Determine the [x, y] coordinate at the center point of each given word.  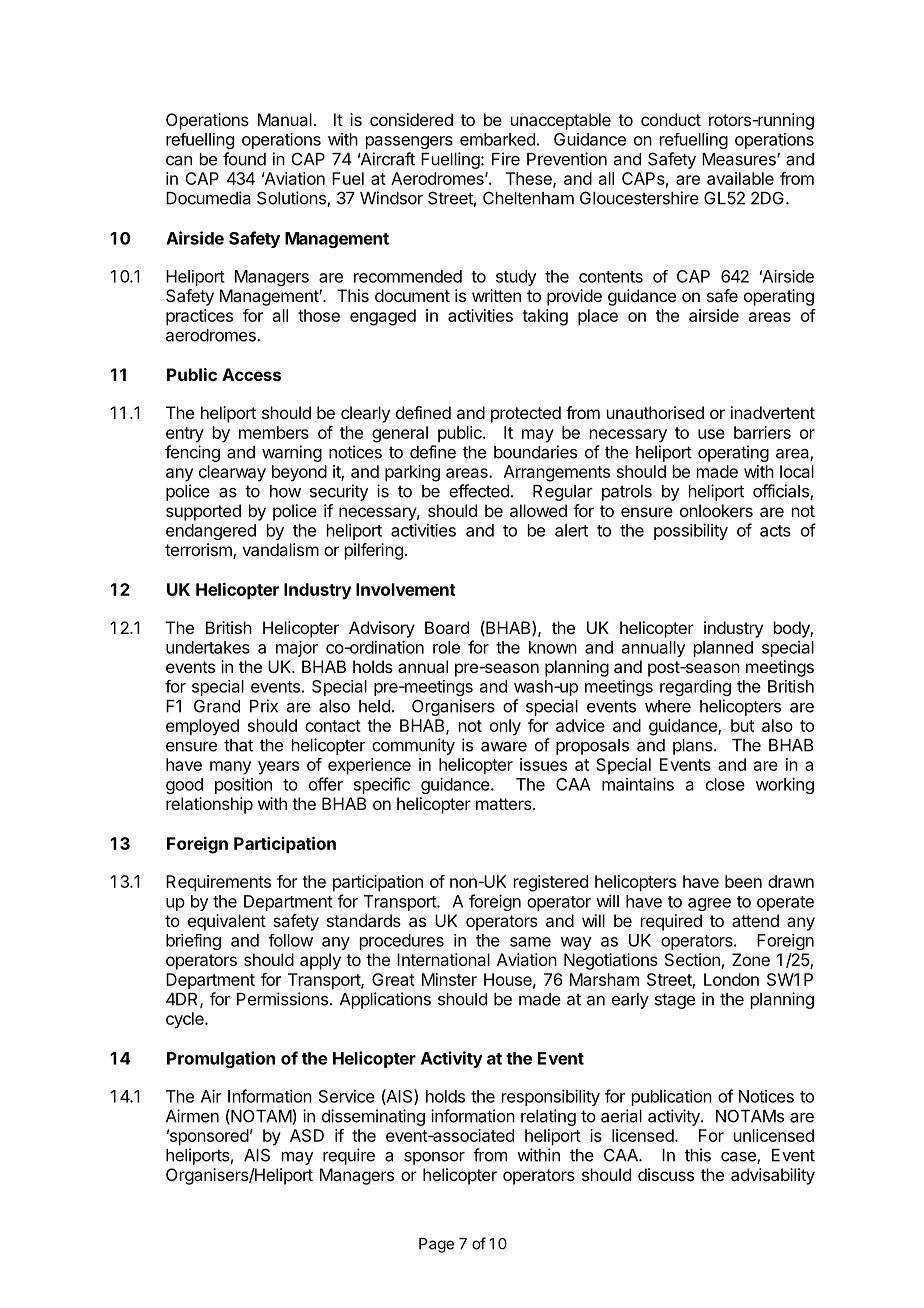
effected [479, 491]
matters [505, 804]
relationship [209, 805]
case [739, 1158]
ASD [307, 1135]
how [285, 491]
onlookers [716, 510]
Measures [740, 159]
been [743, 881]
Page [436, 1245]
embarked [497, 139]
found [244, 159]
